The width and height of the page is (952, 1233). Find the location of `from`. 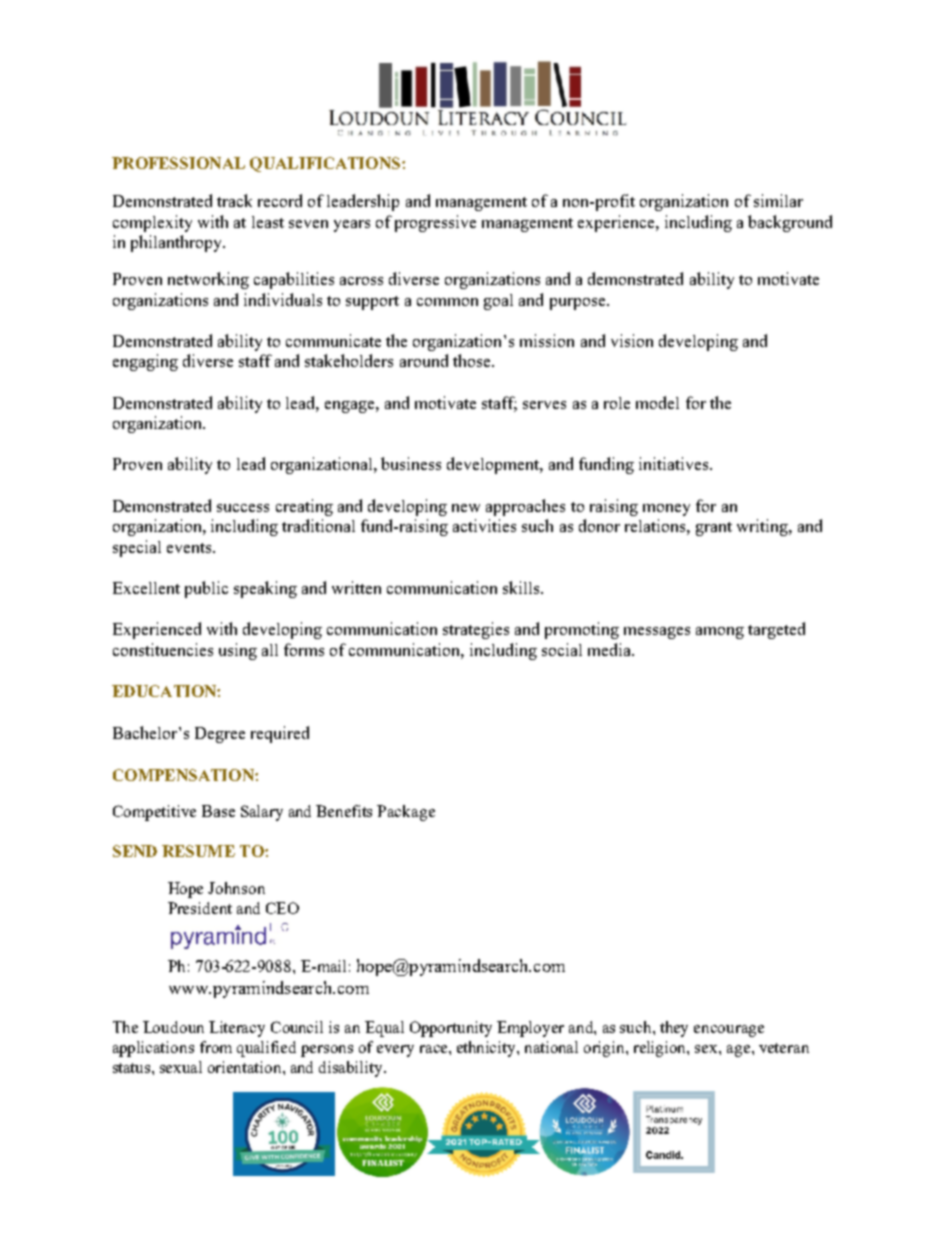

from is located at coordinates (216, 1047).
